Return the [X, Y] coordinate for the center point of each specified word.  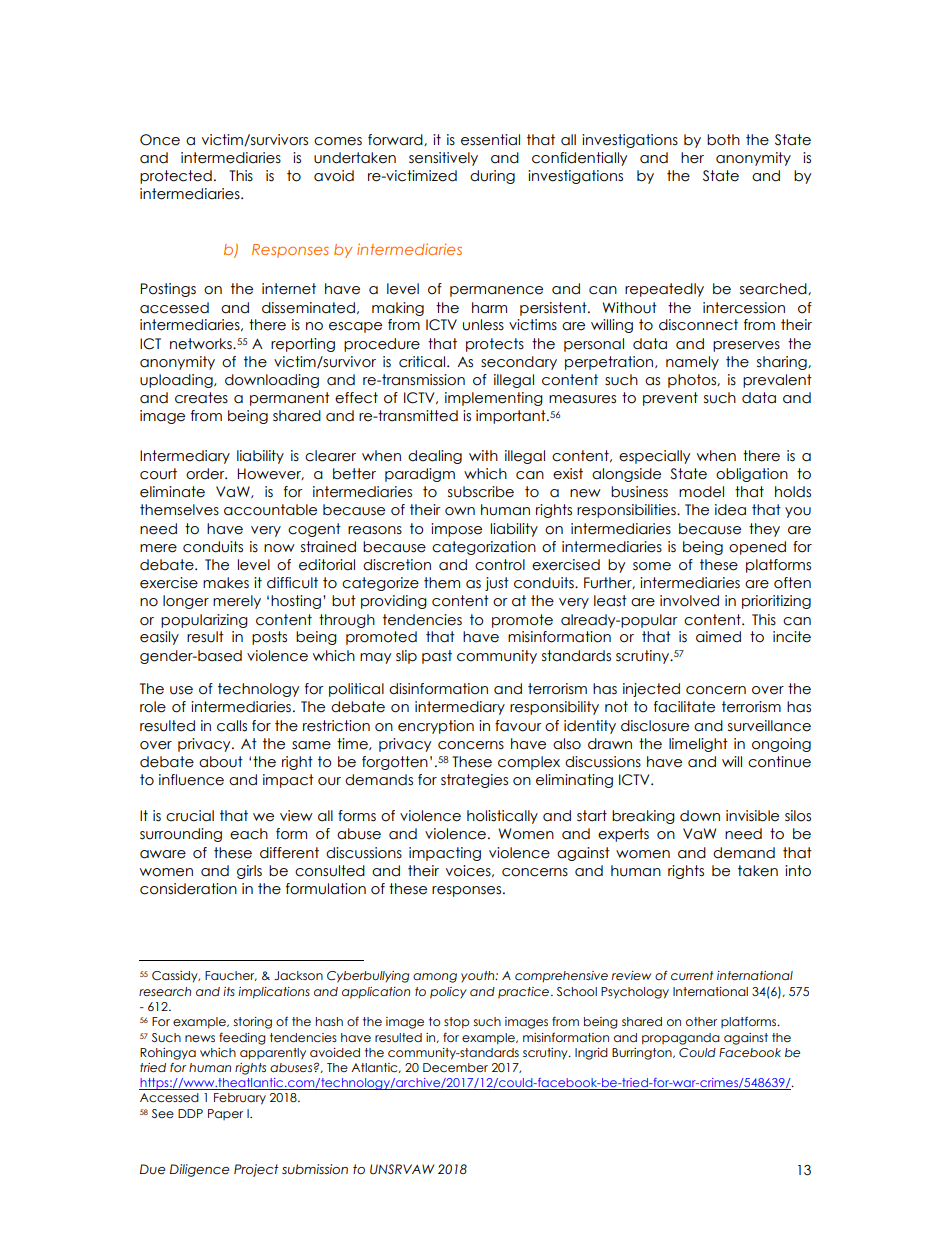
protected [176, 177]
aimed [718, 637]
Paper [225, 1114]
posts [269, 638]
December [455, 1067]
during [492, 177]
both [723, 140]
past [437, 657]
